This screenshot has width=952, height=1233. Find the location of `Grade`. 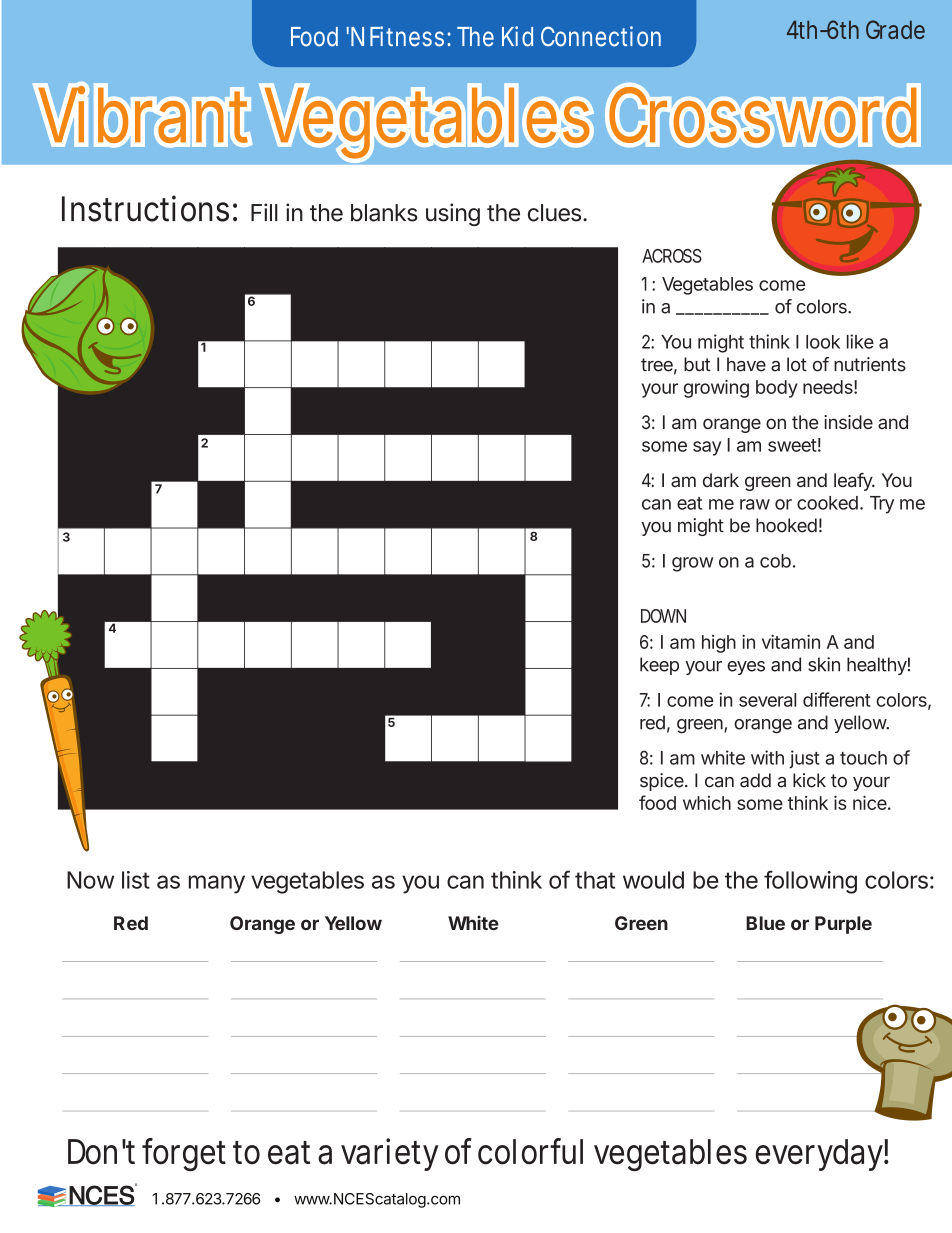

Grade is located at coordinates (895, 29).
